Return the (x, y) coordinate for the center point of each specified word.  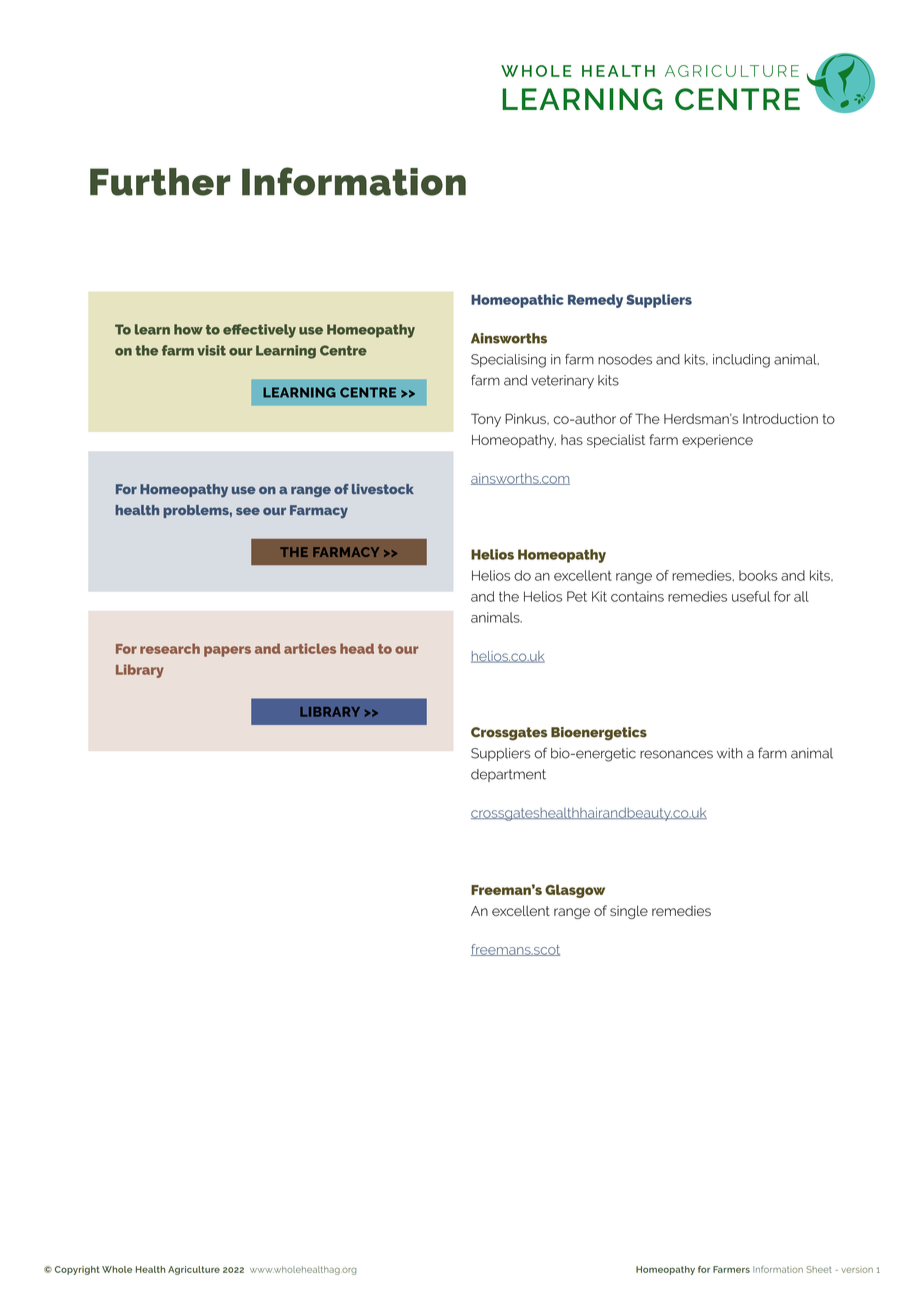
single (629, 912)
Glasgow (575, 891)
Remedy (595, 301)
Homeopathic (517, 301)
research (170, 648)
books (758, 575)
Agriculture (194, 1270)
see (248, 511)
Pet (577, 596)
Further (160, 182)
